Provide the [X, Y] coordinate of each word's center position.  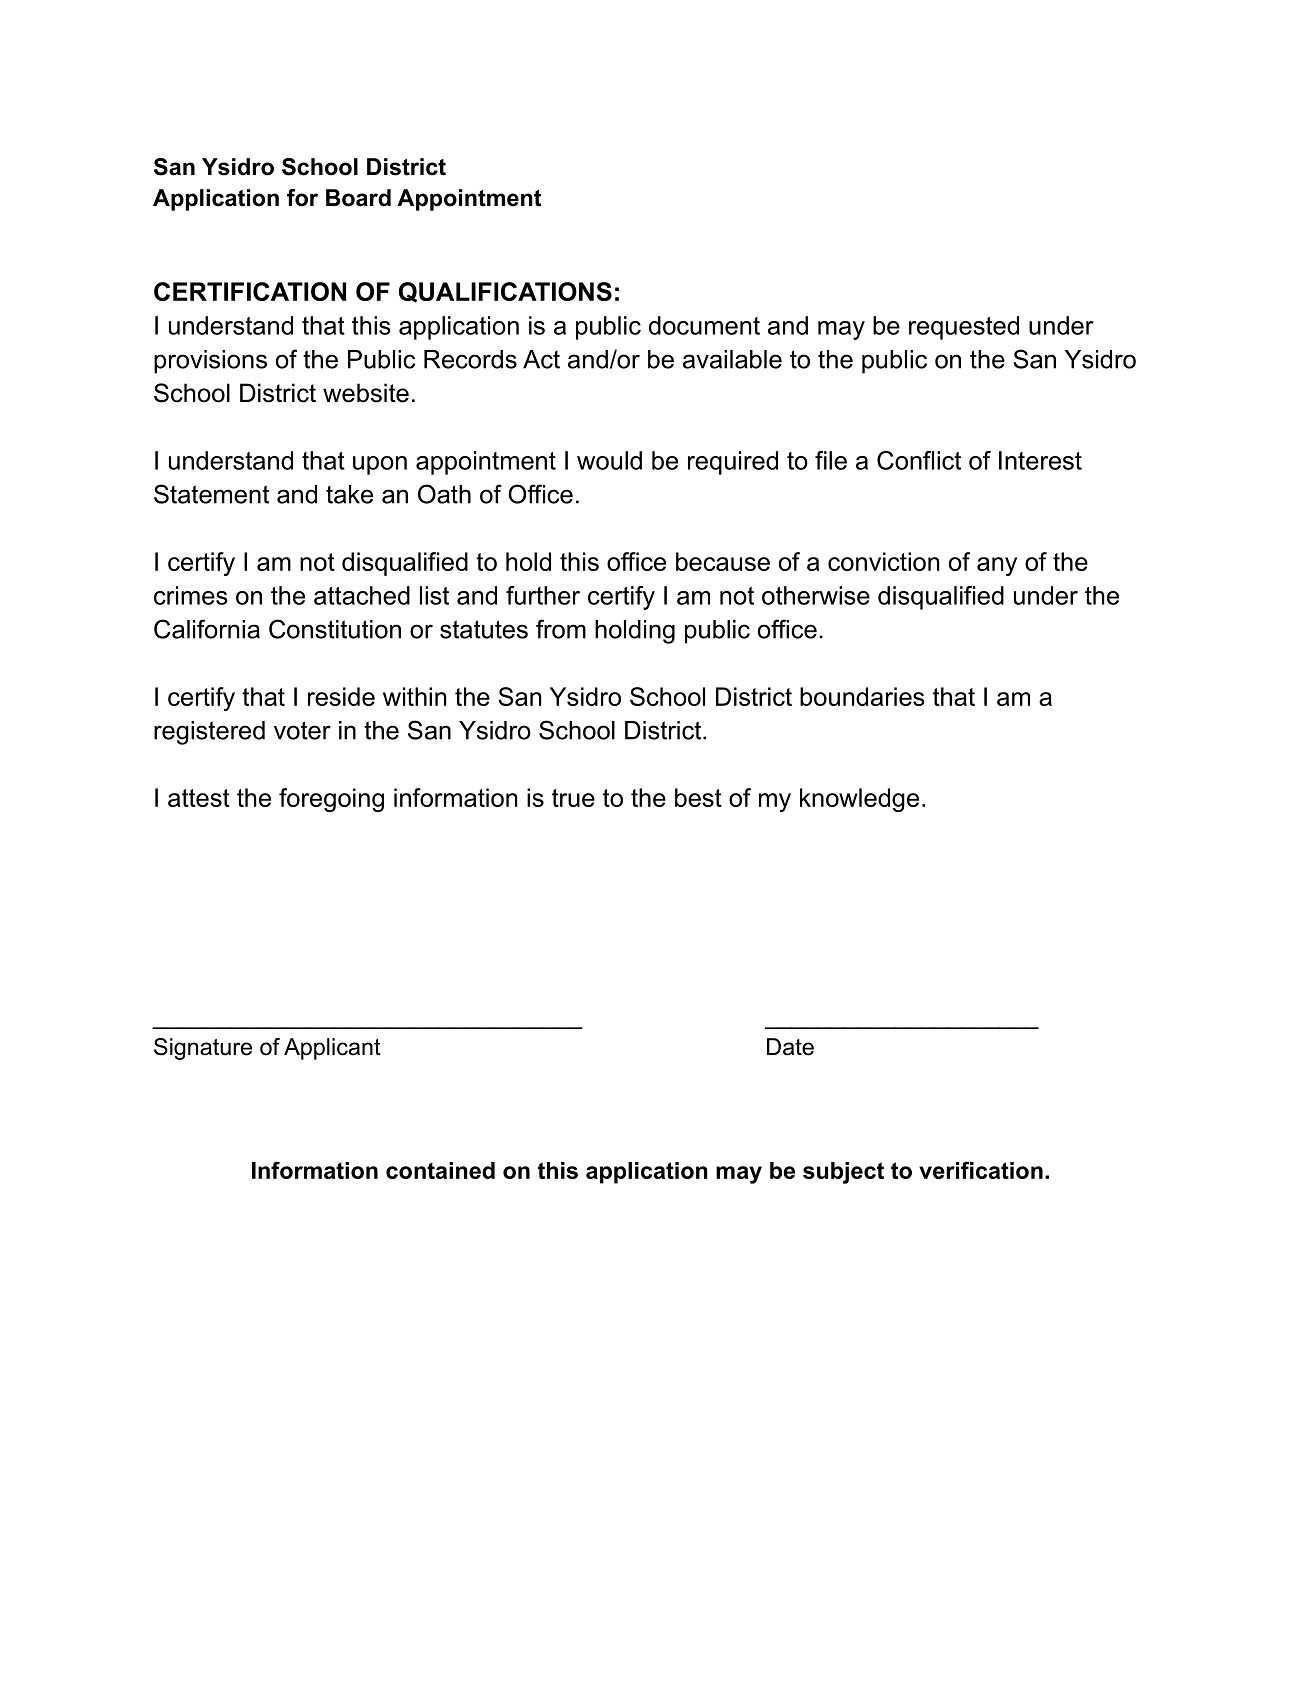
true [573, 798]
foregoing [331, 800]
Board [358, 198]
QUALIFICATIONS [505, 292]
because [723, 561]
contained [440, 1170]
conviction [883, 561]
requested [964, 328]
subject [843, 1173]
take [349, 494]
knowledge [859, 800]
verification [981, 1170]
